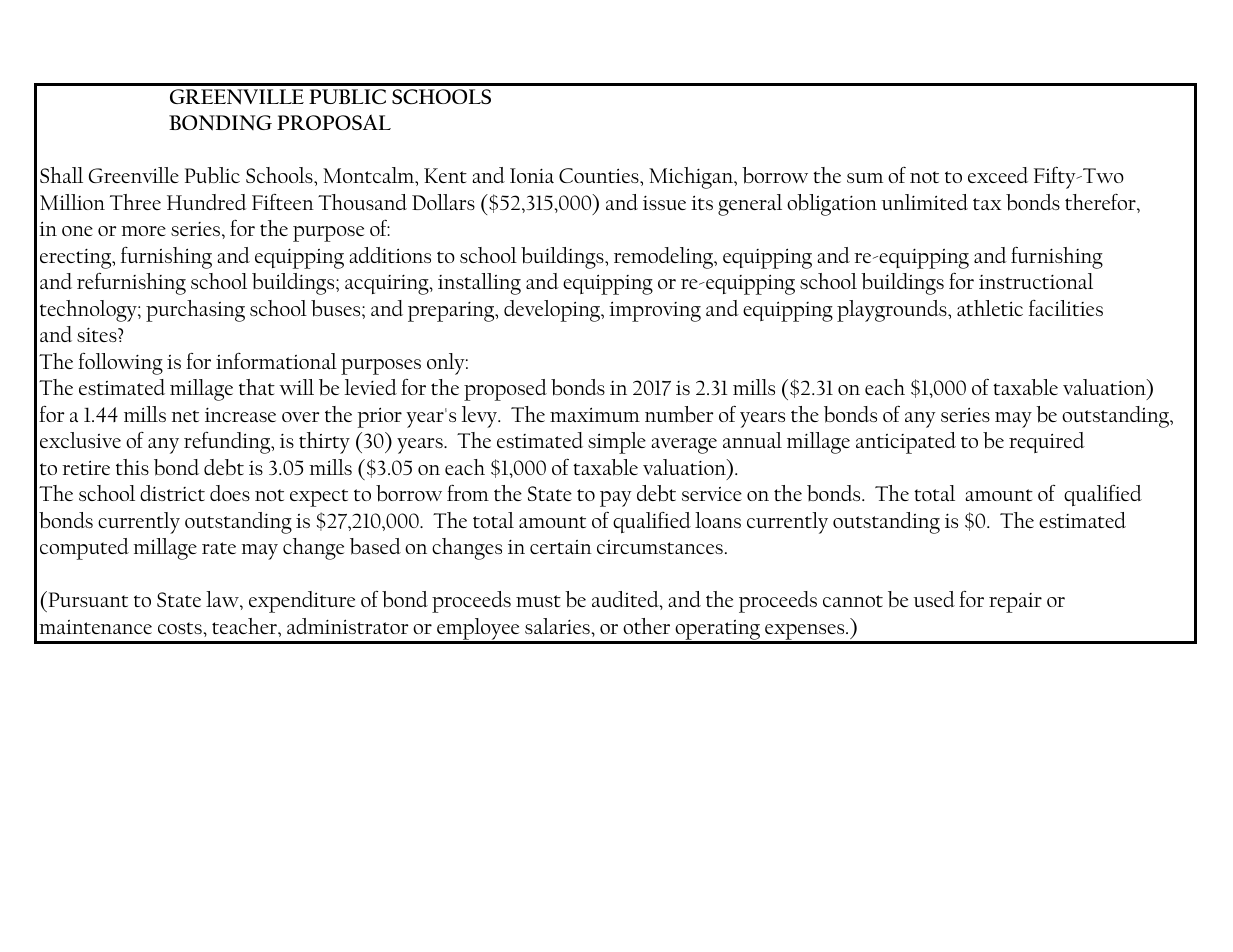 Image resolution: width=1233 pixels, height=952 pixels. Describe the element at coordinates (1047, 442) in the page. I see `required` at that location.
